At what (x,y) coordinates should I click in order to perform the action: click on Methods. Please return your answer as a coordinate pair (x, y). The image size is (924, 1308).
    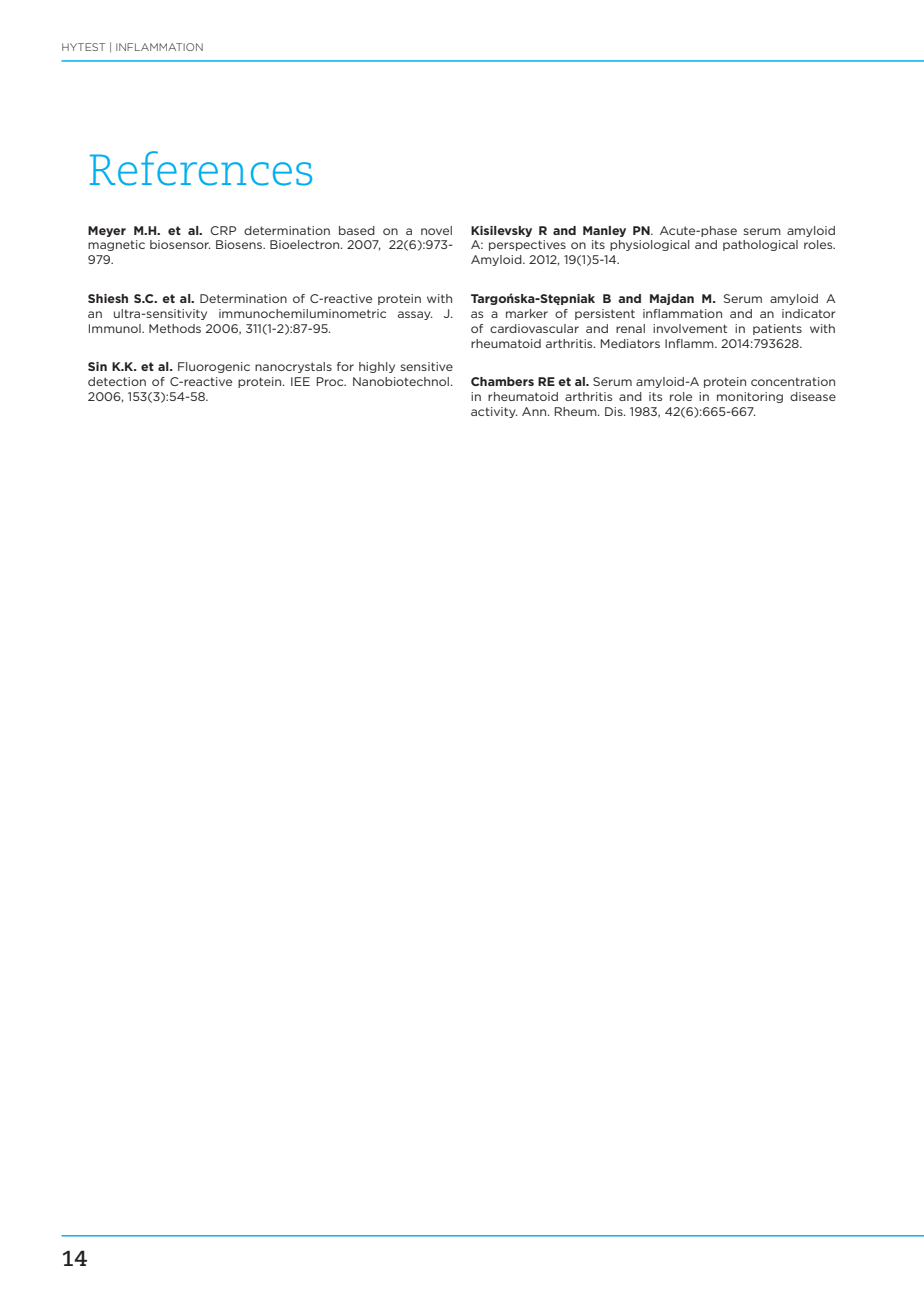
    Looking at the image, I should click on (175, 328).
